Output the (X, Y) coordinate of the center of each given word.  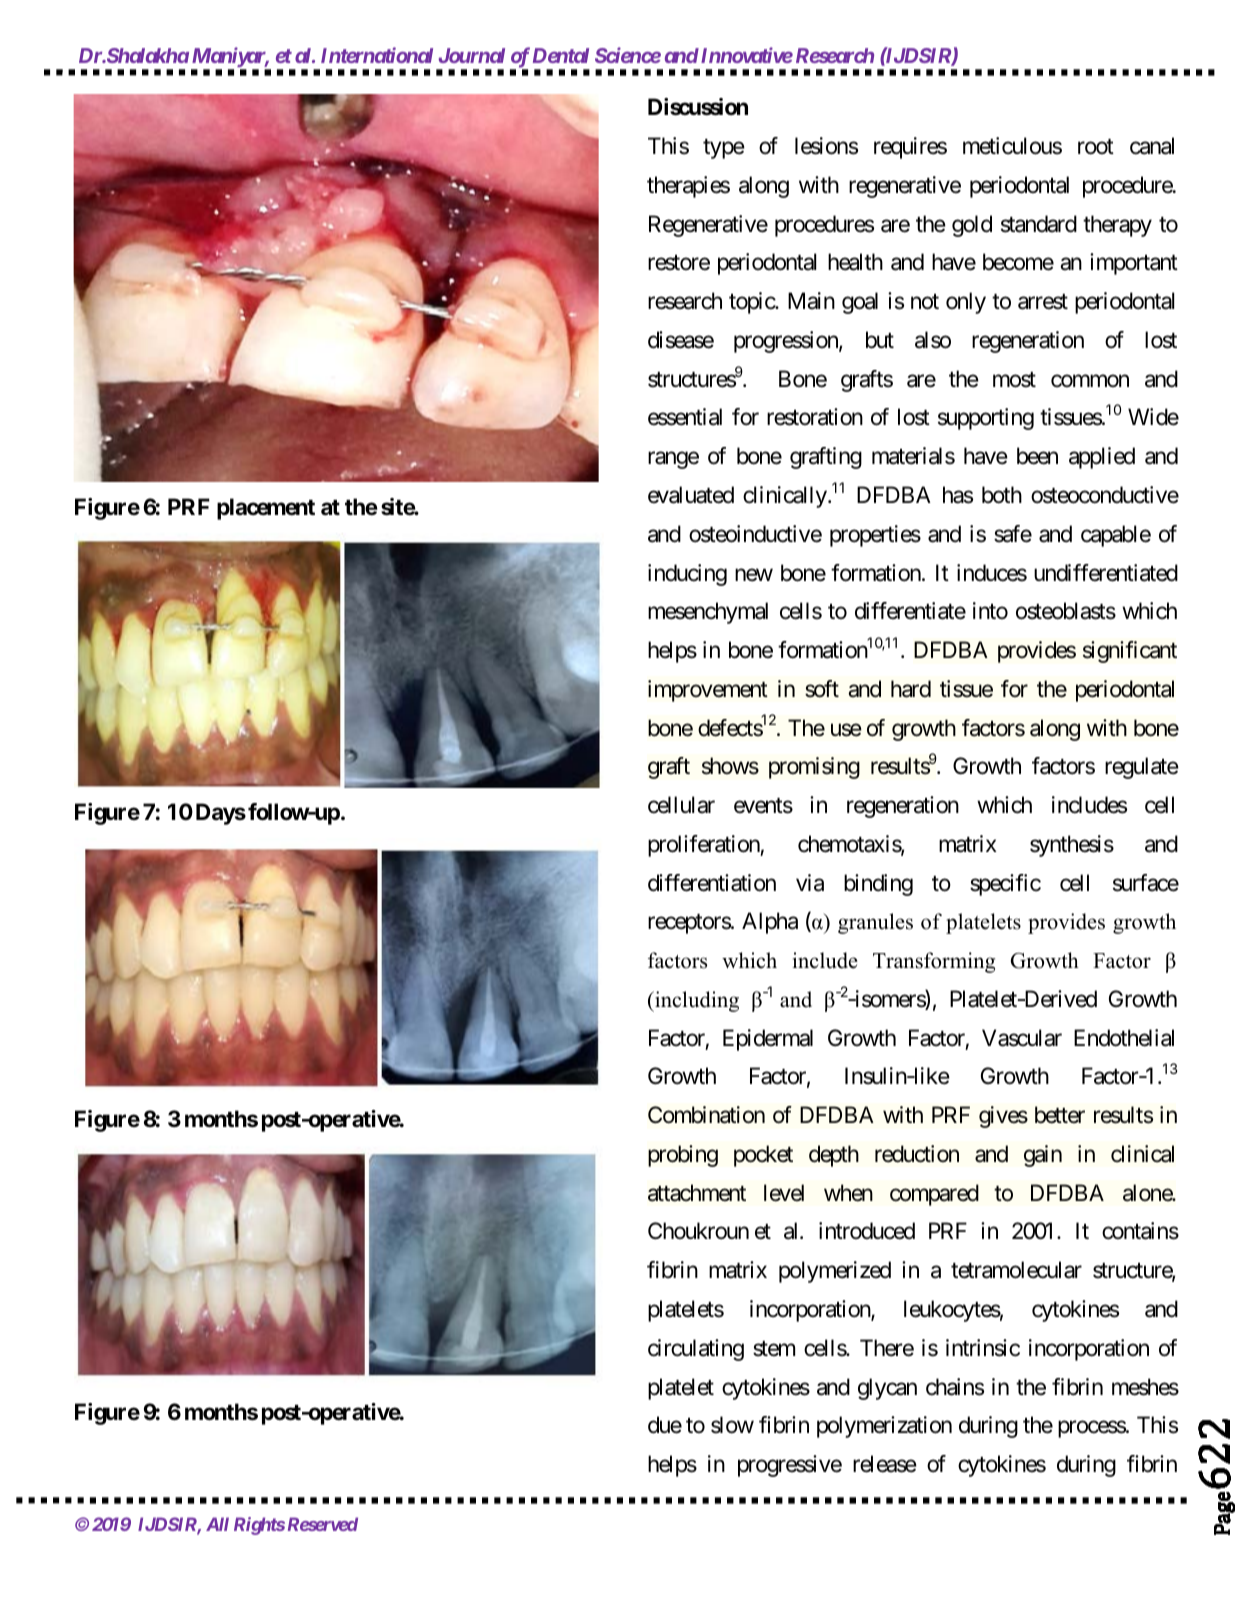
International (377, 55)
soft (822, 689)
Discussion (698, 107)
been (1037, 456)
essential (685, 417)
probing (683, 1156)
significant (1130, 652)
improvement (708, 691)
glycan (887, 1389)
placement (266, 509)
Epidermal (768, 1040)
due (665, 1425)
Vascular (1022, 1038)
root (1096, 147)
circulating (696, 1350)
